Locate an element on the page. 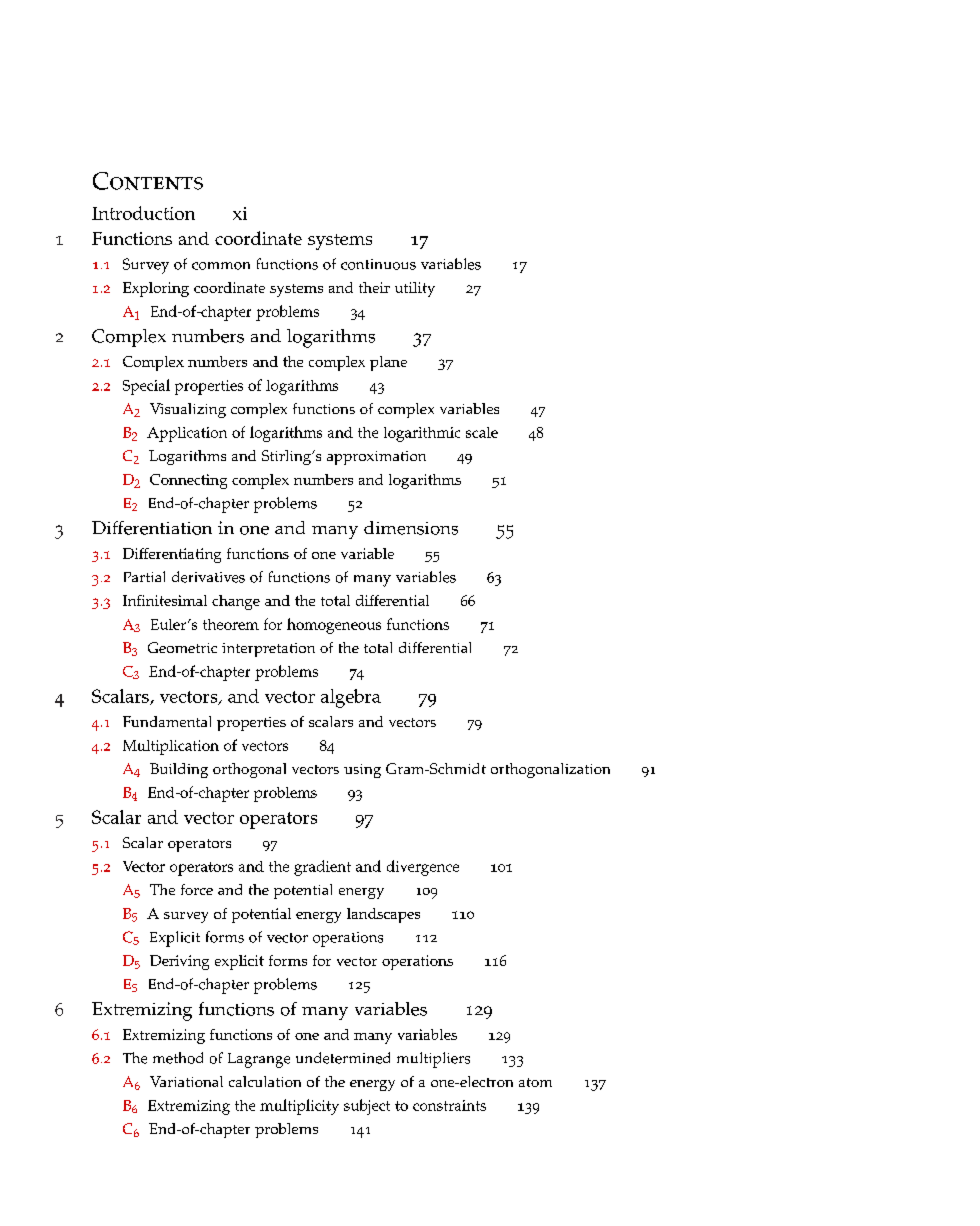 The width and height of the page is (980, 1226). utility is located at coordinates (415, 289).
